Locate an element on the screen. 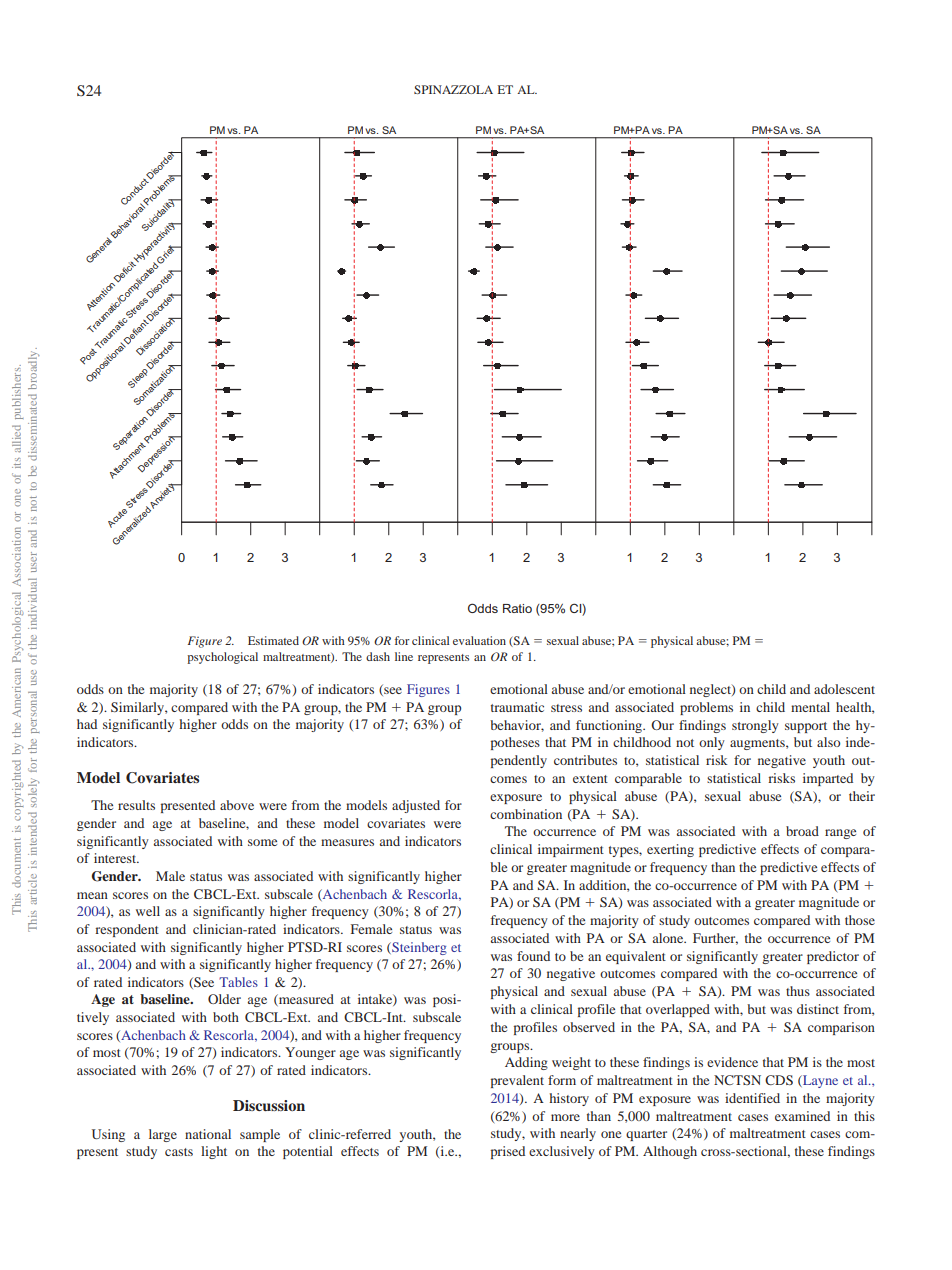  those is located at coordinates (860, 920).
